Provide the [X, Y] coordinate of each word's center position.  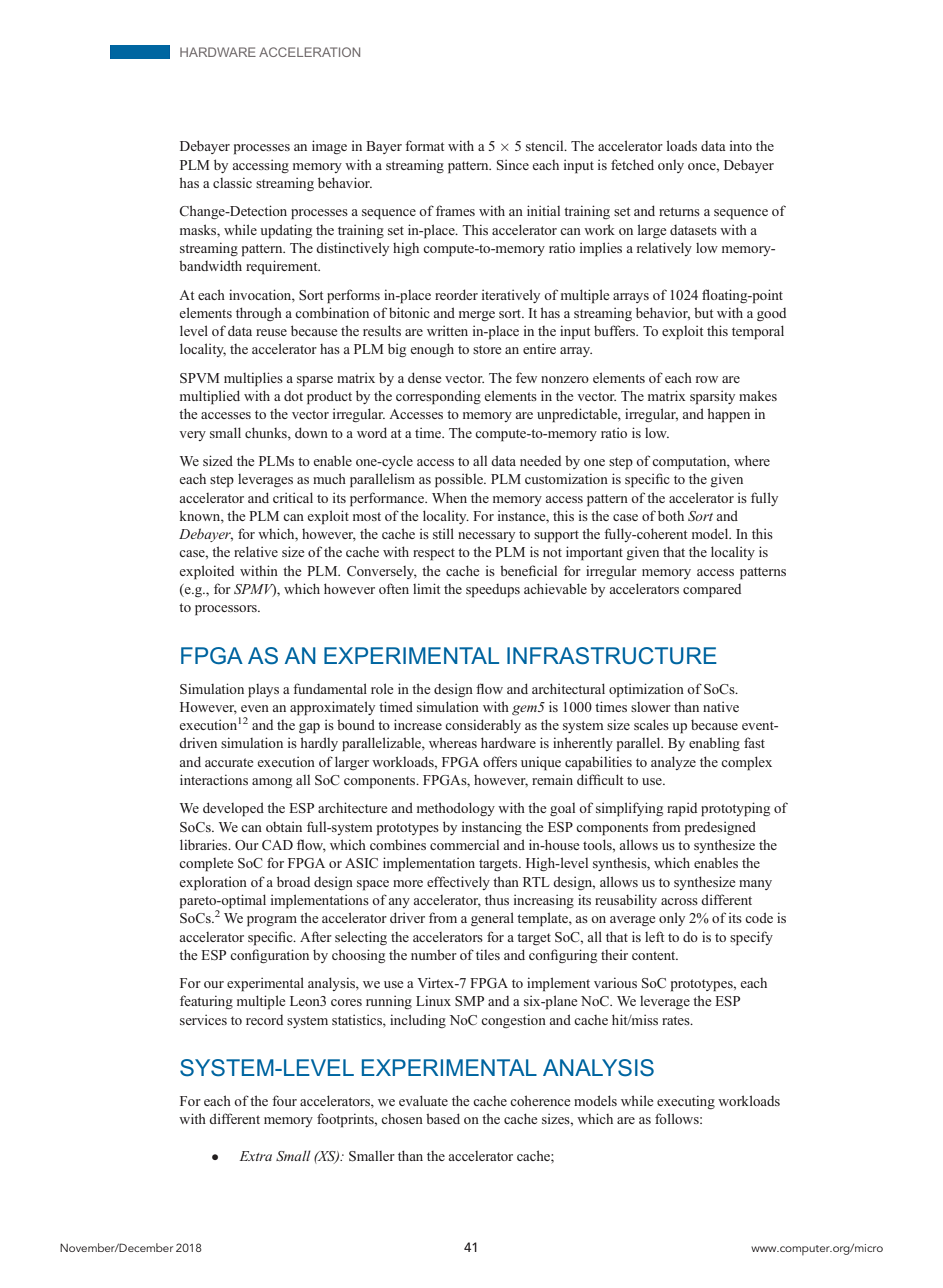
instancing [492, 828]
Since [513, 164]
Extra [256, 1156]
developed [233, 809]
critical [293, 497]
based [443, 1118]
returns [679, 211]
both [671, 515]
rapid [682, 809]
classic [232, 182]
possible [460, 480]
